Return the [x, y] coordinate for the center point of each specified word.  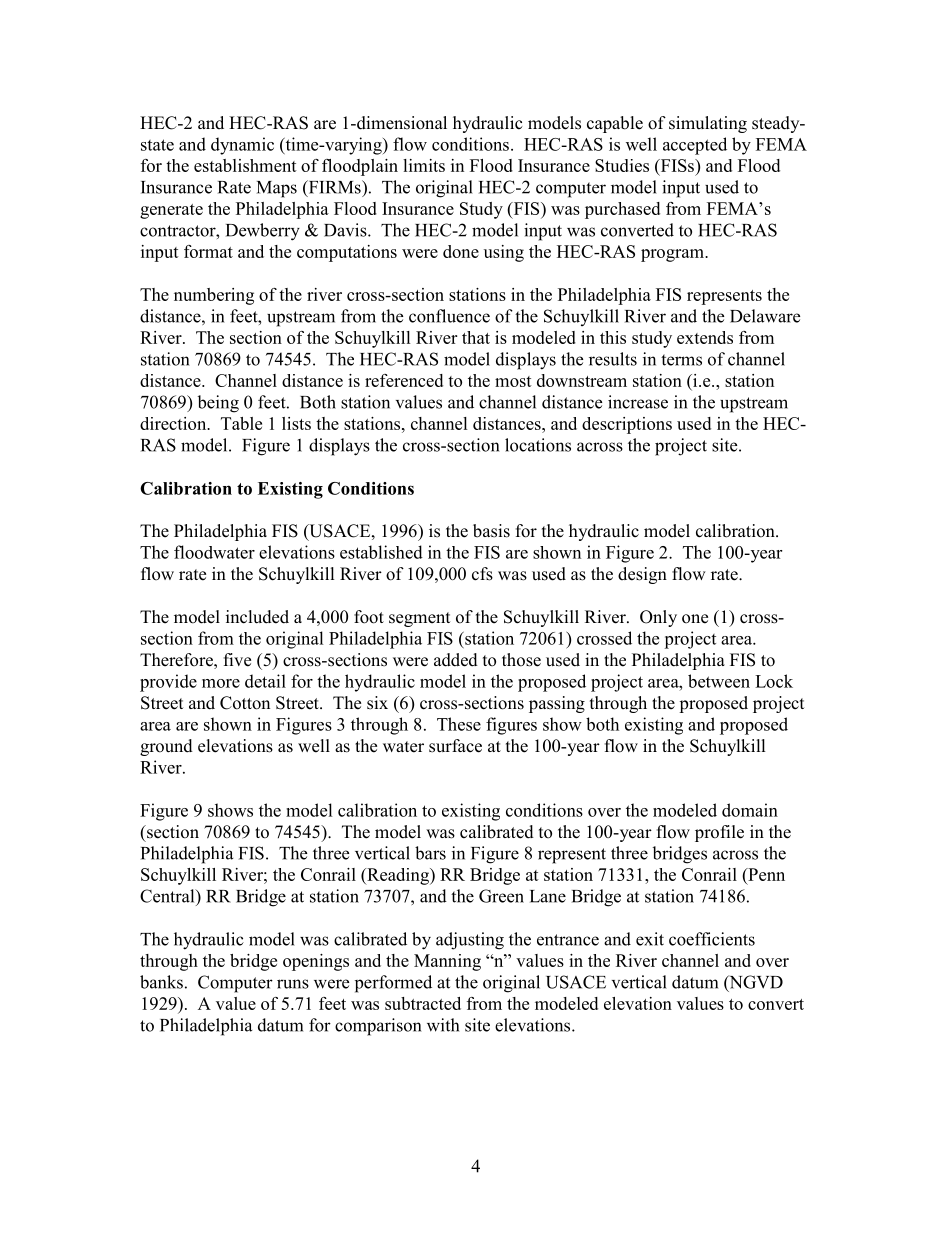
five [237, 660]
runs [293, 984]
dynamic [242, 146]
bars [430, 853]
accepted [695, 146]
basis [491, 531]
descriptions [627, 425]
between [719, 681]
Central [168, 896]
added [456, 660]
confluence [449, 316]
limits [424, 165]
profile [719, 833]
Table [241, 423]
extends [705, 337]
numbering [214, 296]
